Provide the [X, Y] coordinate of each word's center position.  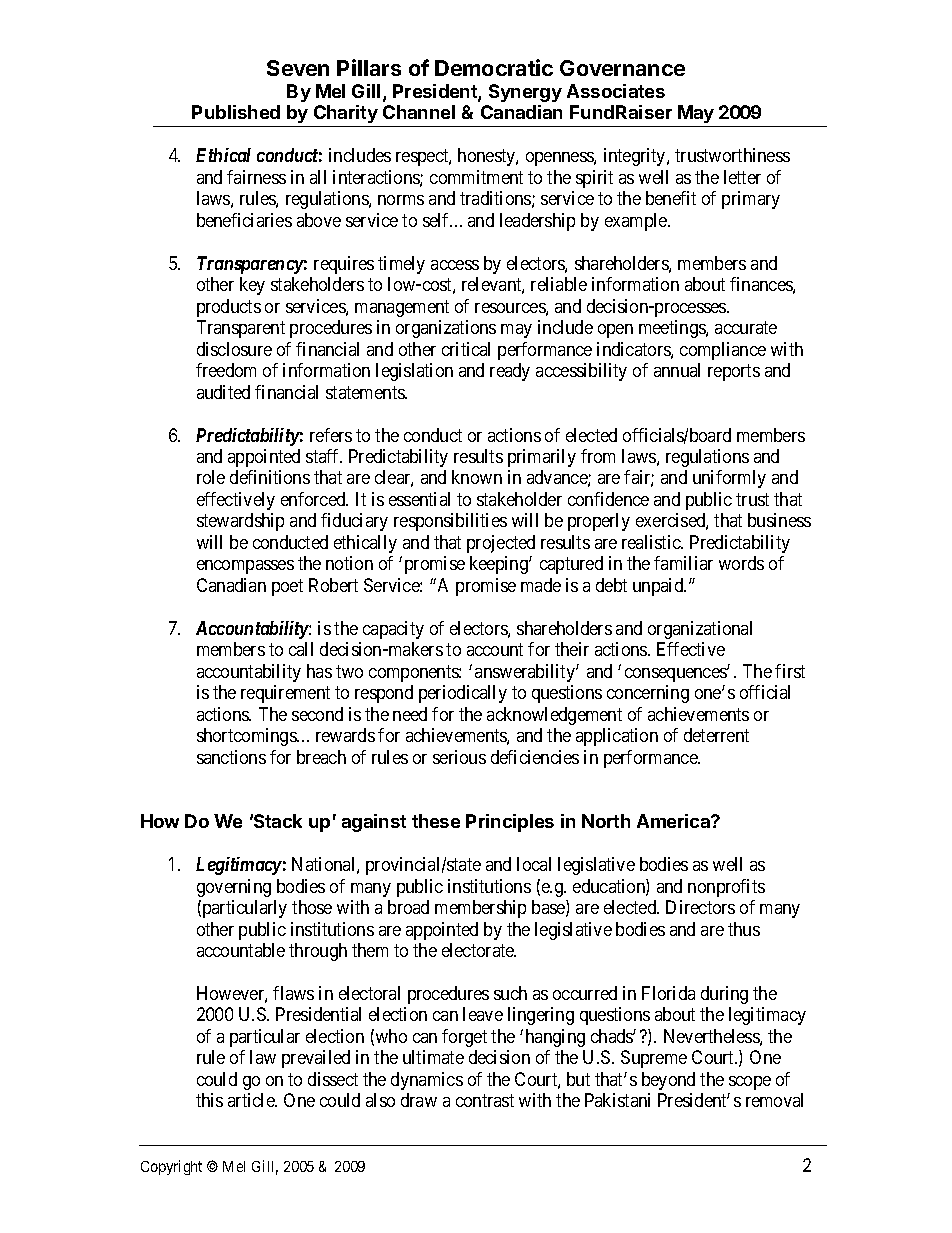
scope [750, 1083]
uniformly [729, 479]
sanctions [231, 757]
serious [459, 757]
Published [236, 112]
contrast [485, 1101]
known [477, 477]
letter [742, 177]
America [674, 821]
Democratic [494, 67]
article [252, 1100]
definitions [270, 477]
